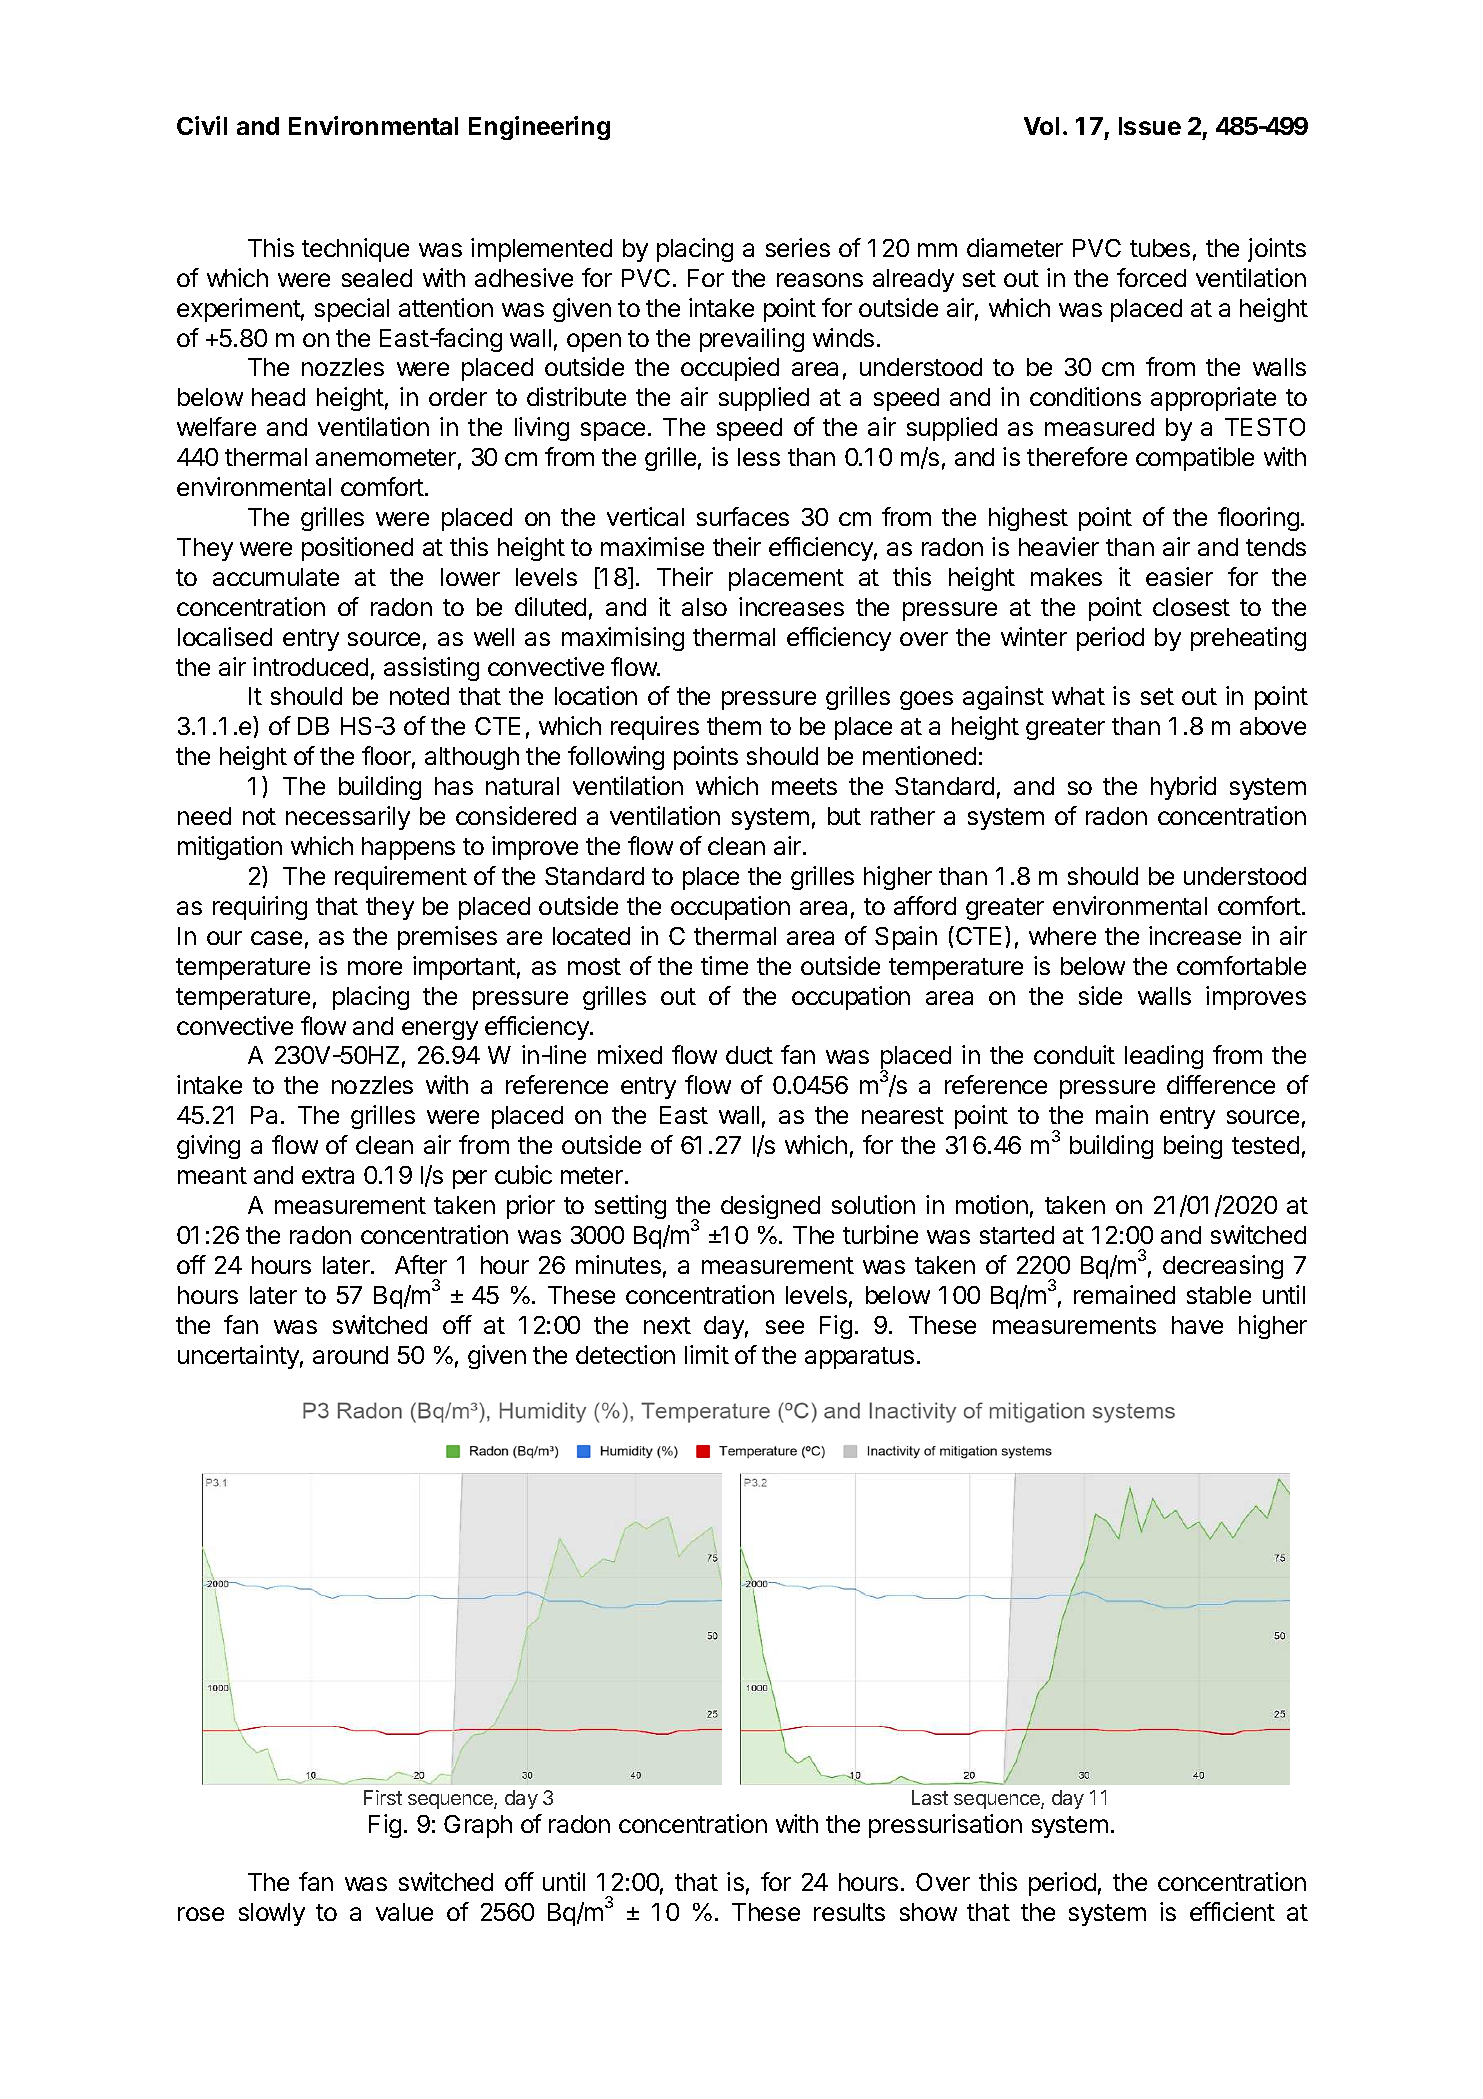  What do you see at coordinates (1183, 788) in the screenshot?
I see `hybrid` at bounding box center [1183, 788].
